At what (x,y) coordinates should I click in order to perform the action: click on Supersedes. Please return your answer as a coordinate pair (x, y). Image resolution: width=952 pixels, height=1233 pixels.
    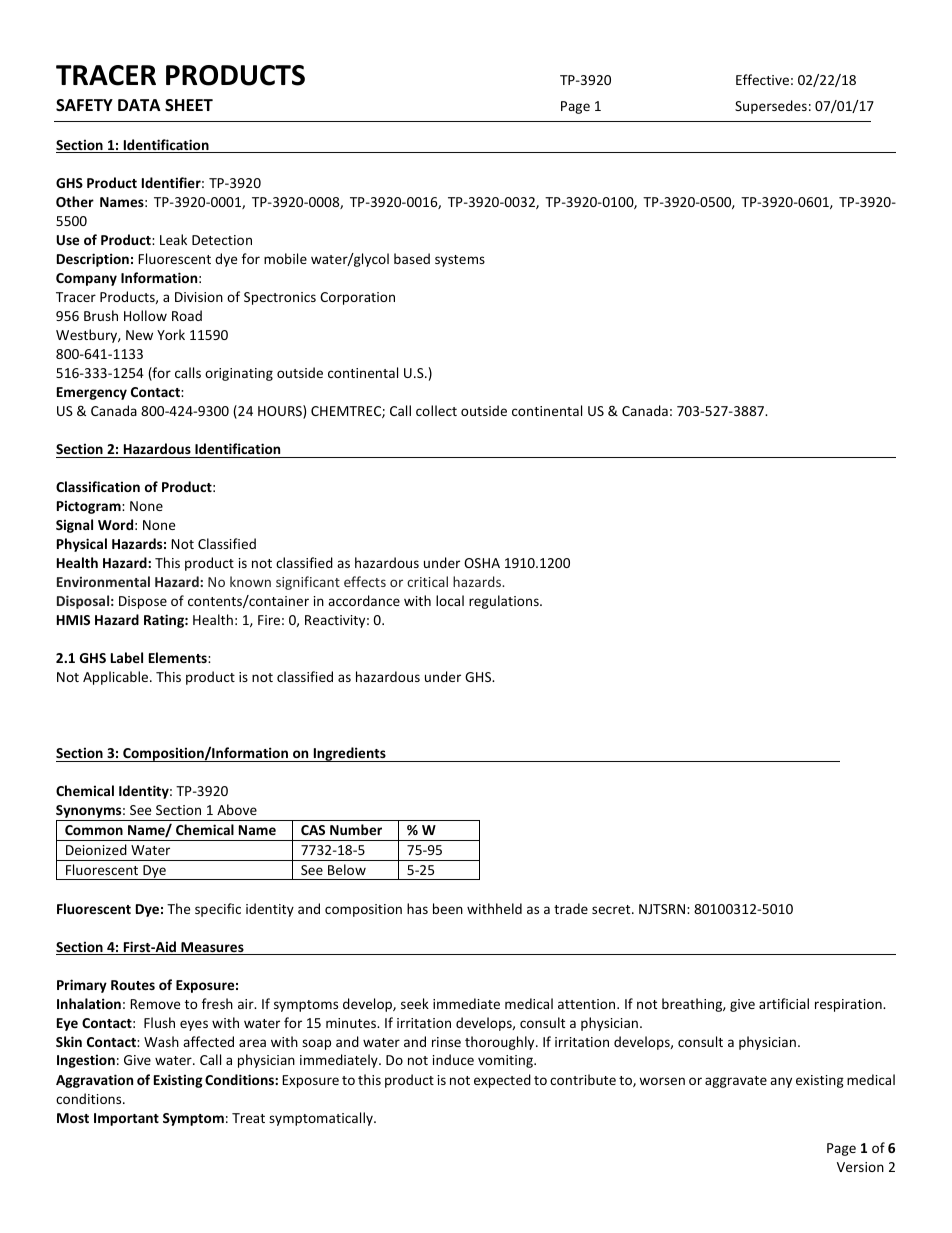
    Looking at the image, I should click on (771, 107).
